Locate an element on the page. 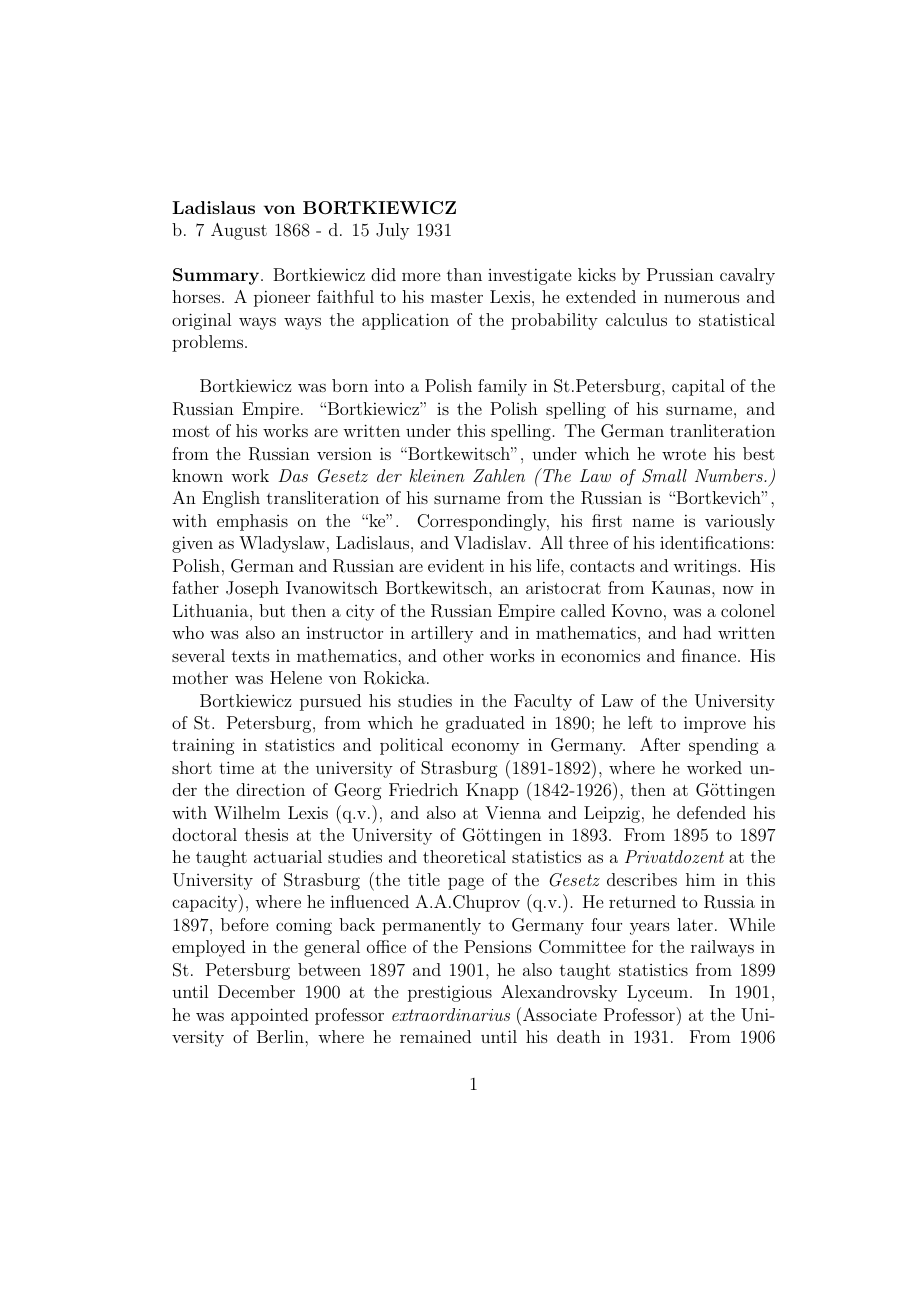 Image resolution: width=924 pixels, height=1308 pixels. prestigious is located at coordinates (450, 993).
